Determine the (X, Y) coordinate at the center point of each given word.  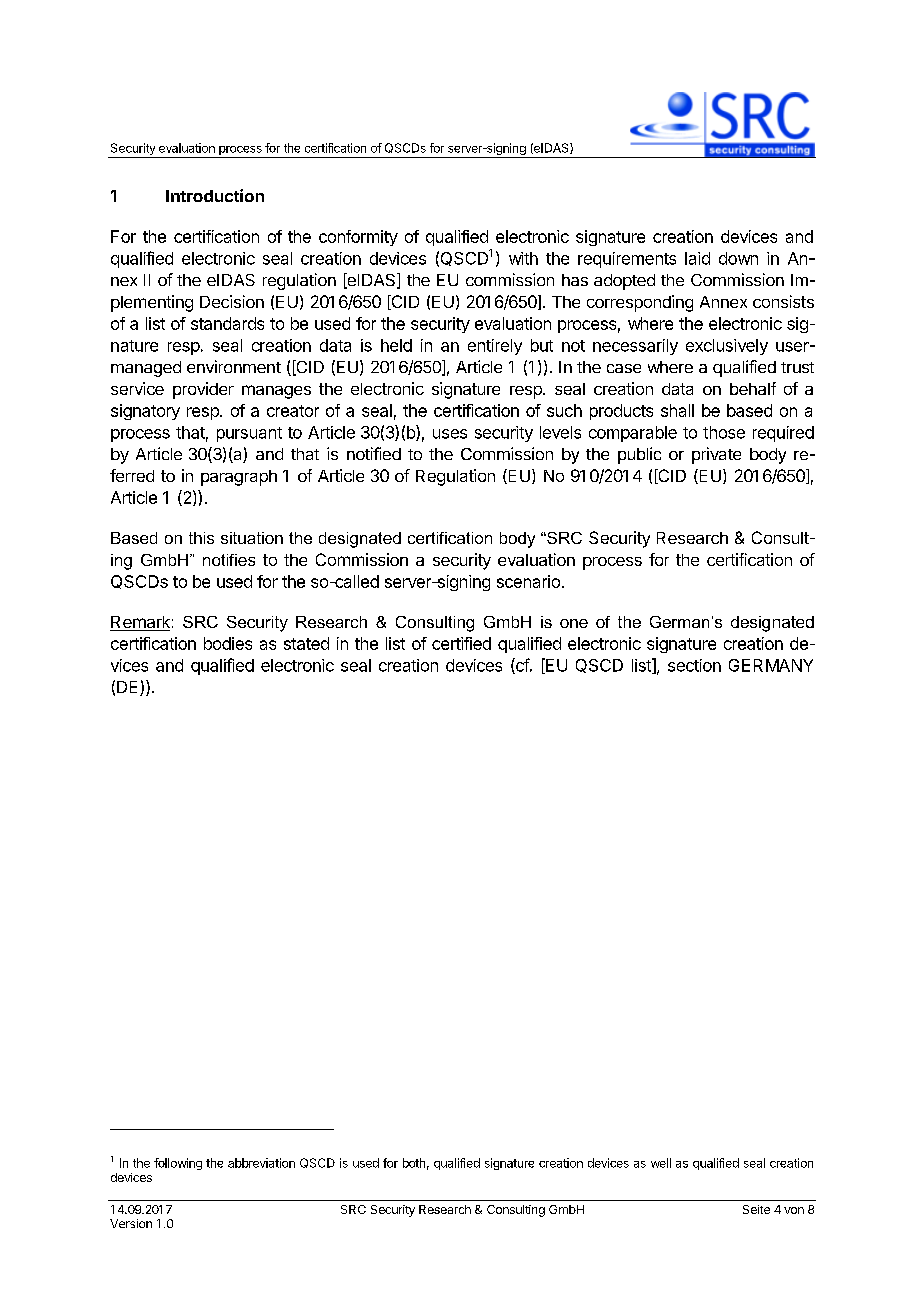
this (201, 538)
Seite (756, 1209)
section (694, 665)
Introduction (215, 195)
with (523, 258)
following (178, 1164)
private (716, 455)
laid (697, 258)
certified (461, 643)
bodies (228, 643)
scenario (528, 581)
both (414, 1163)
